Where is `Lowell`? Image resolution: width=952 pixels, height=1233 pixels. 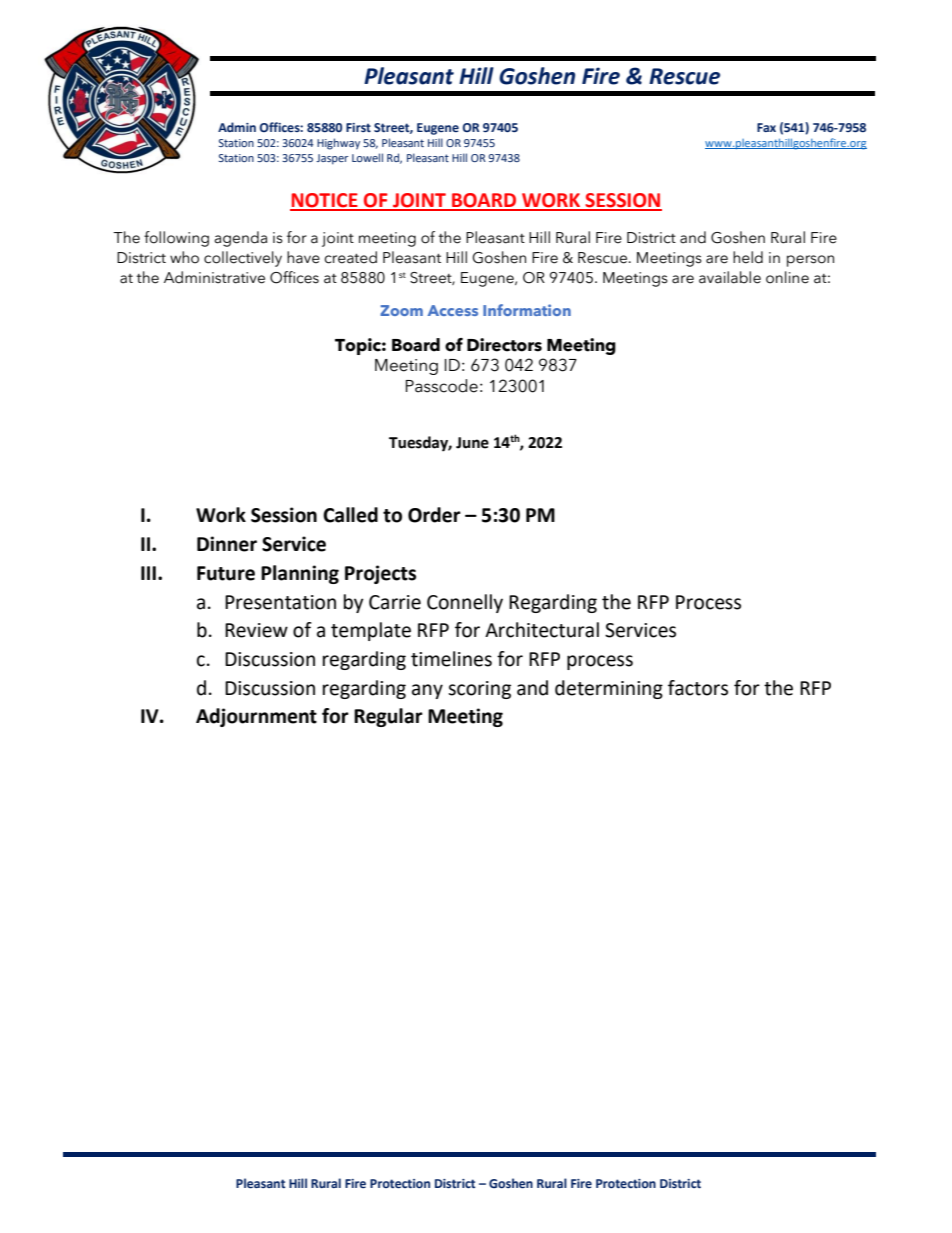 Lowell is located at coordinates (367, 157).
